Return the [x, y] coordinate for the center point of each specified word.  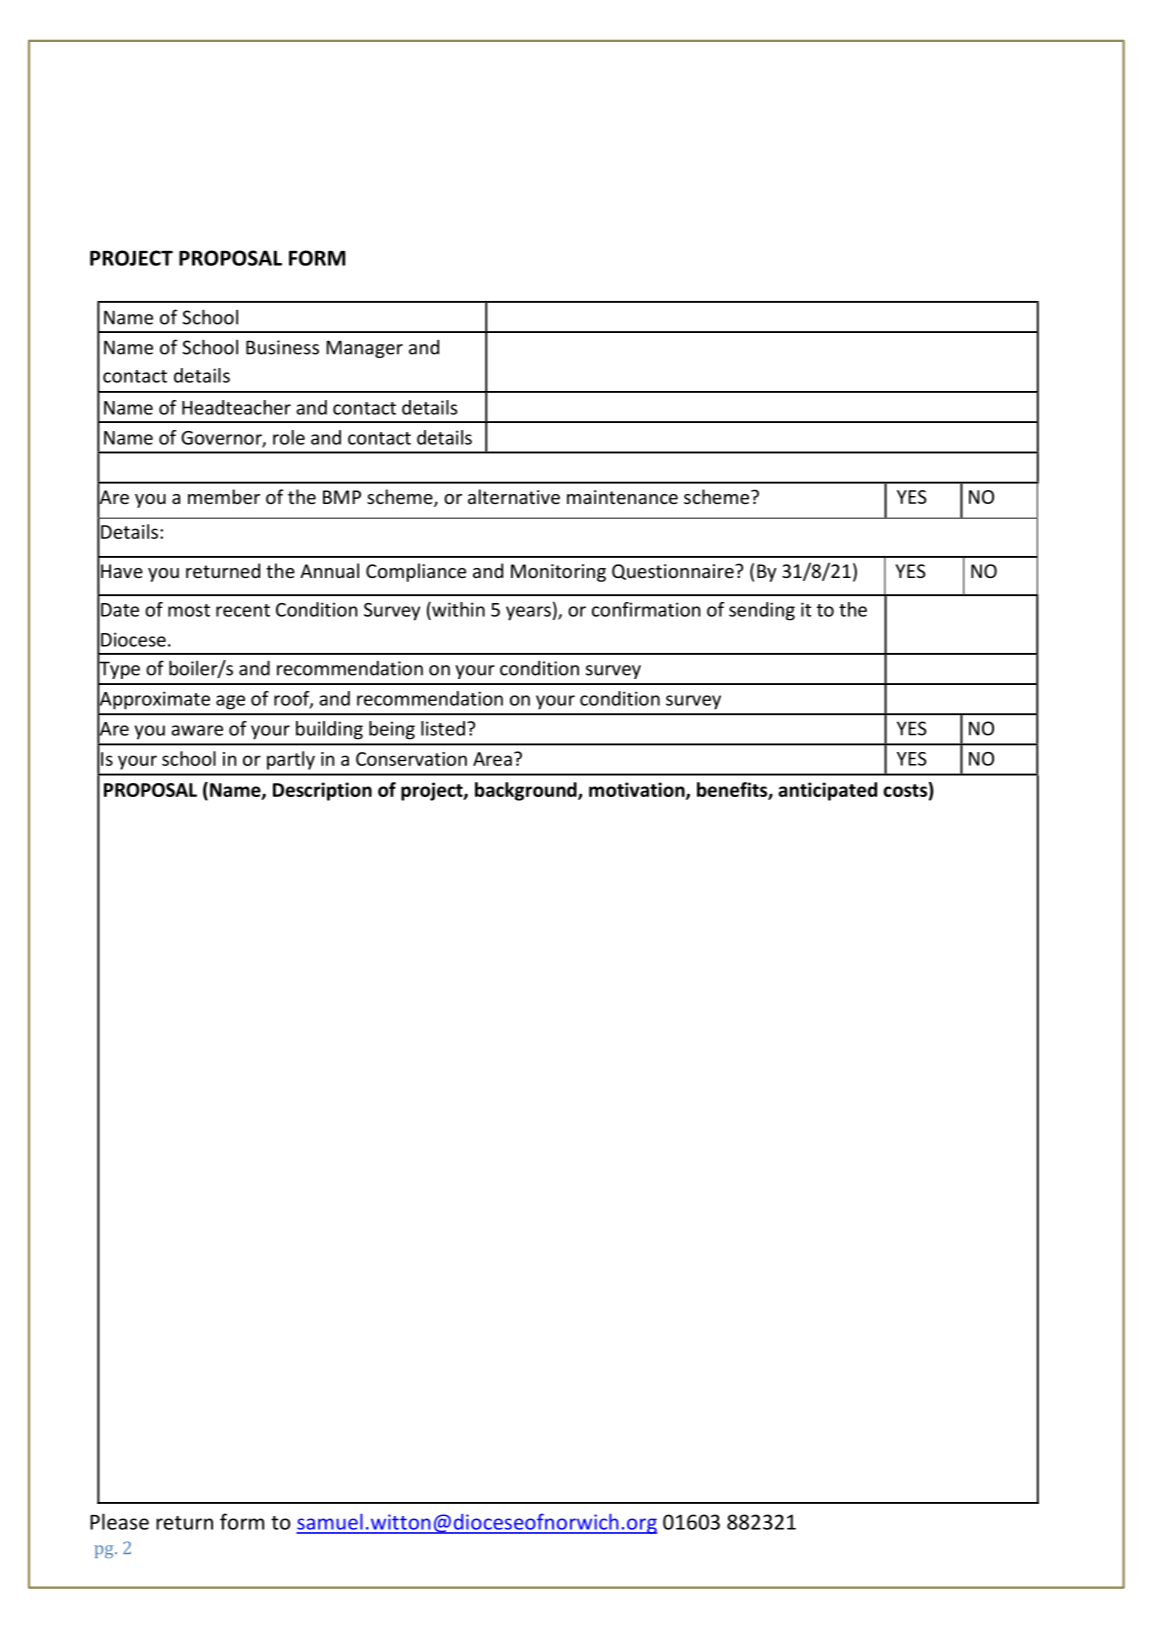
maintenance [622, 497]
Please [119, 1521]
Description [322, 791]
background [527, 791]
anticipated [827, 791]
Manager [364, 349]
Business [282, 347]
